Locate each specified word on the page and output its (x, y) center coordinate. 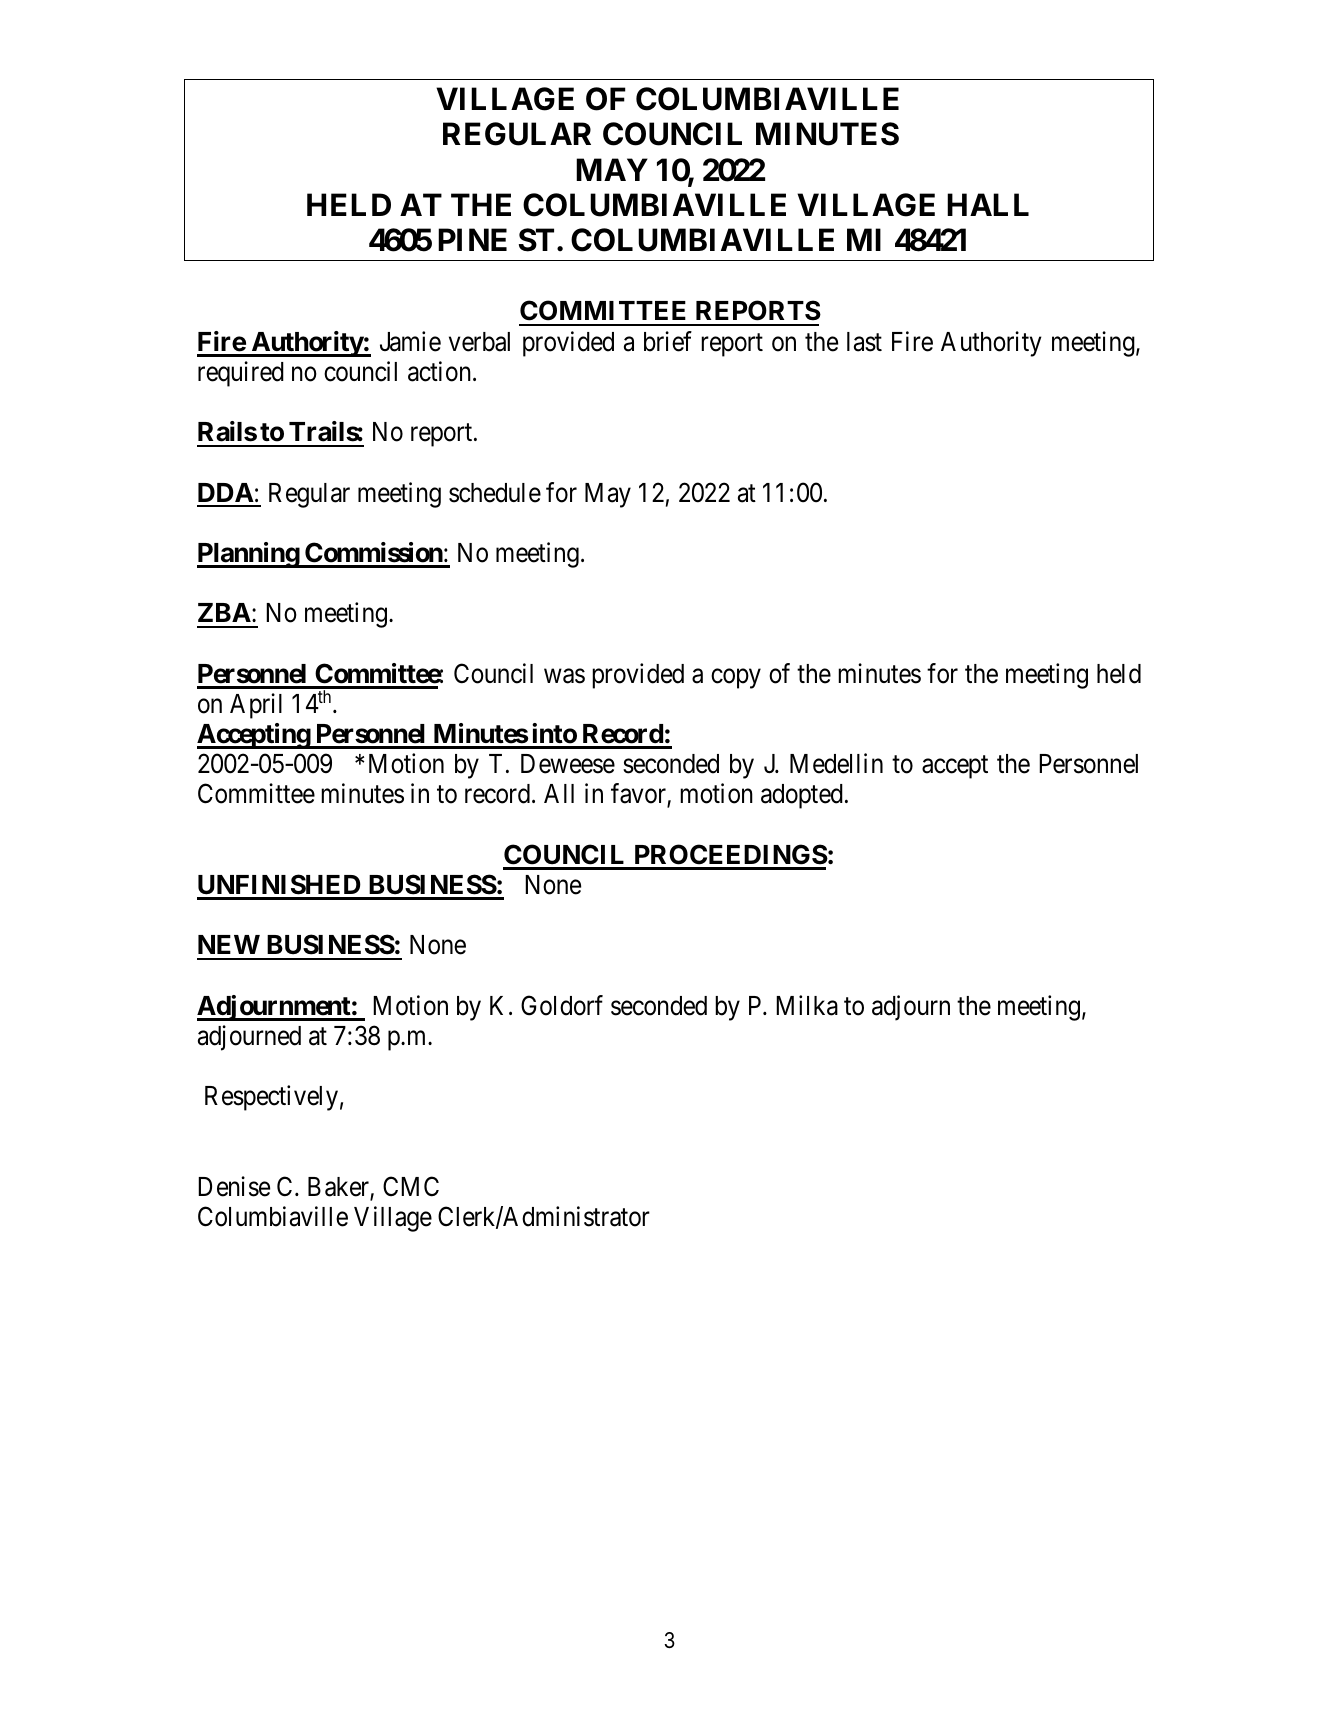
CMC (411, 1186)
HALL (988, 204)
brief (668, 341)
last (864, 342)
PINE (472, 239)
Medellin (836, 763)
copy (736, 679)
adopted (802, 796)
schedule (495, 493)
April (256, 706)
